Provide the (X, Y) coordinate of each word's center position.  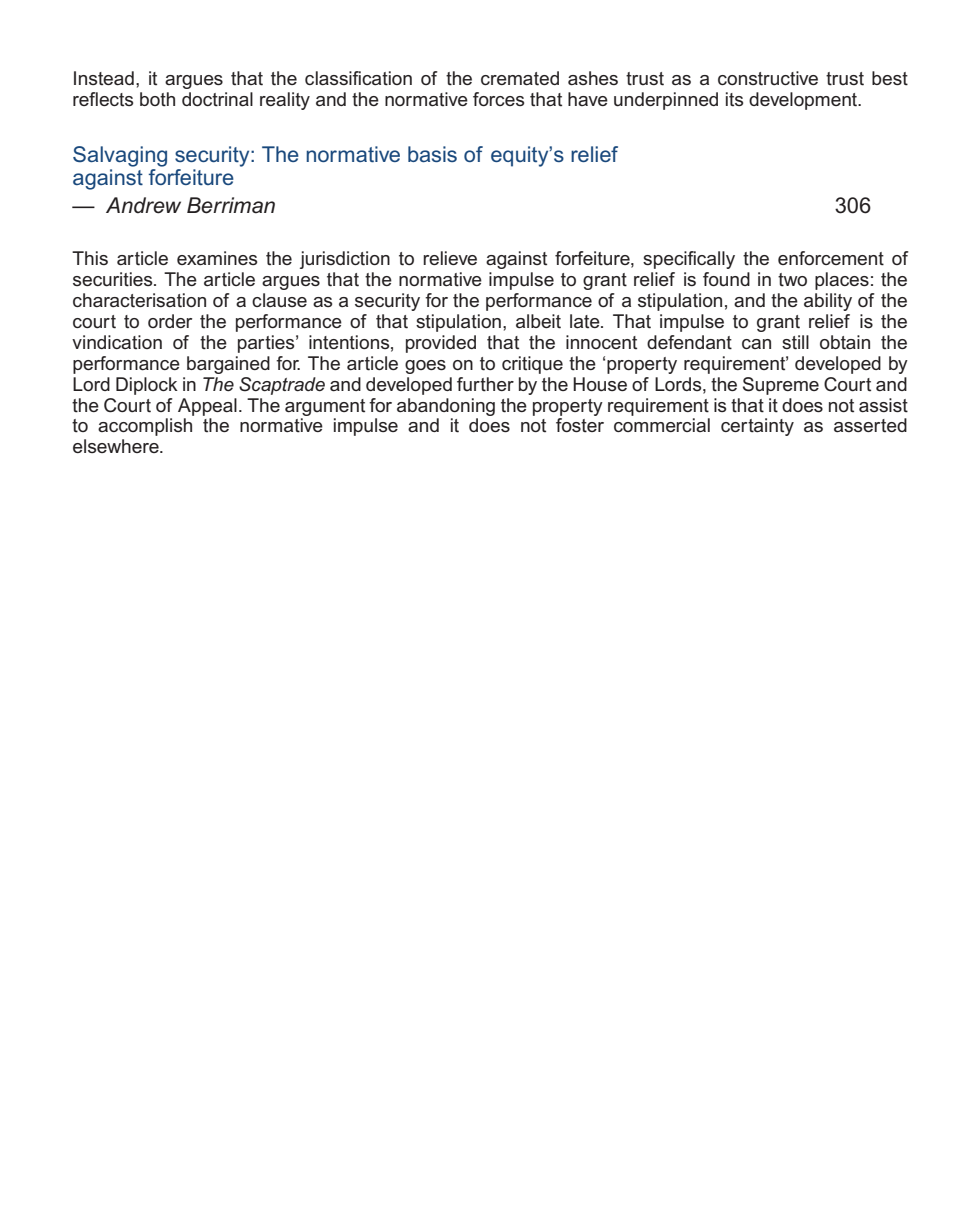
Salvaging (120, 156)
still (795, 342)
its (734, 99)
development (804, 101)
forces (498, 99)
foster (580, 425)
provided (441, 344)
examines (217, 258)
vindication (117, 342)
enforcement (831, 258)
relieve (450, 258)
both (157, 99)
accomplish (145, 427)
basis (432, 154)
